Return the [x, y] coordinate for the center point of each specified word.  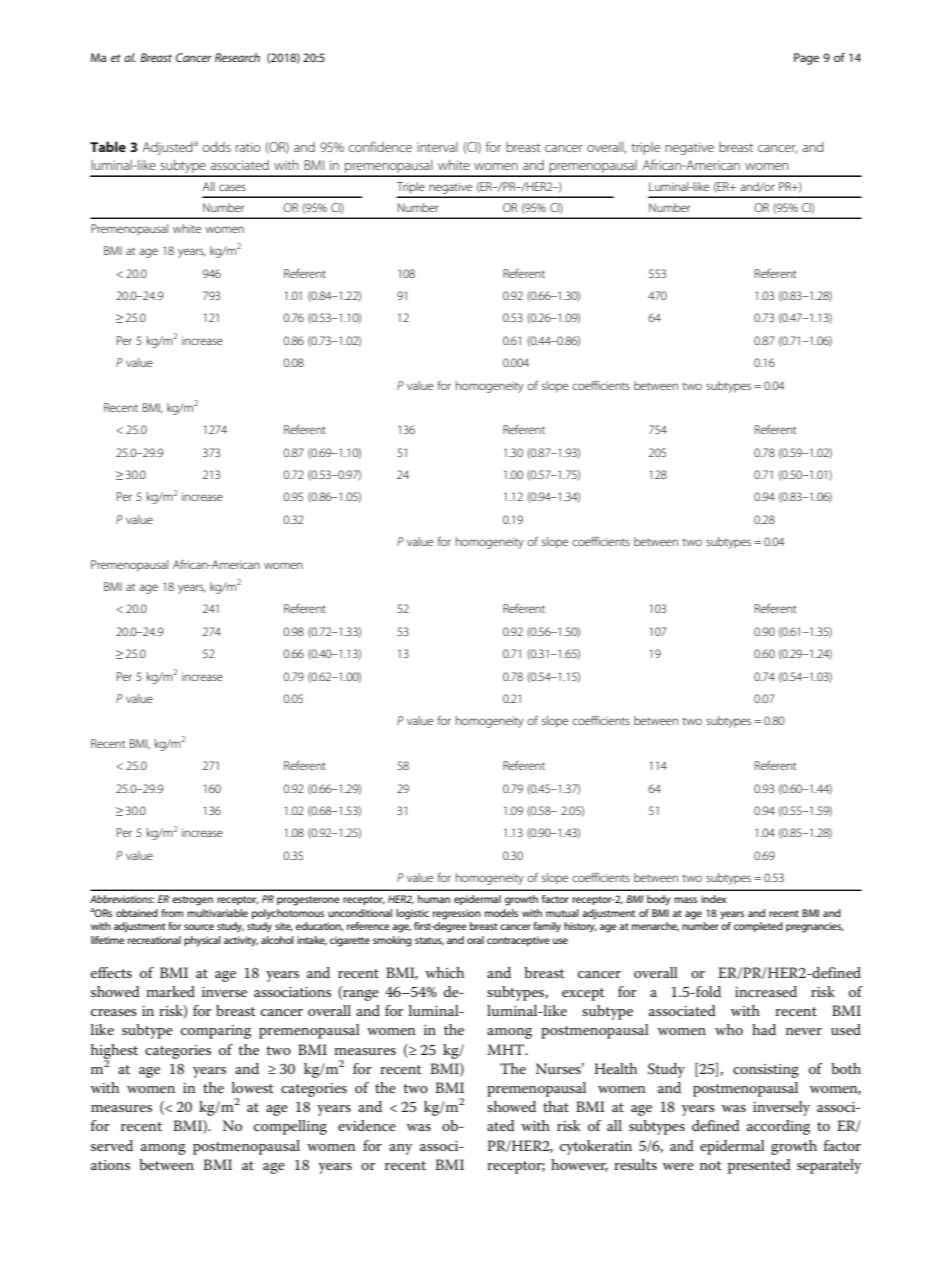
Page [806, 59]
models [501, 913]
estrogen [192, 901]
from [172, 913]
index [714, 899]
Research [237, 57]
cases [232, 187]
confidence [380, 146]
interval [437, 147]
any [400, 1149]
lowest [253, 1087]
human [434, 899]
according [778, 1127]
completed [758, 927]
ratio [248, 147]
